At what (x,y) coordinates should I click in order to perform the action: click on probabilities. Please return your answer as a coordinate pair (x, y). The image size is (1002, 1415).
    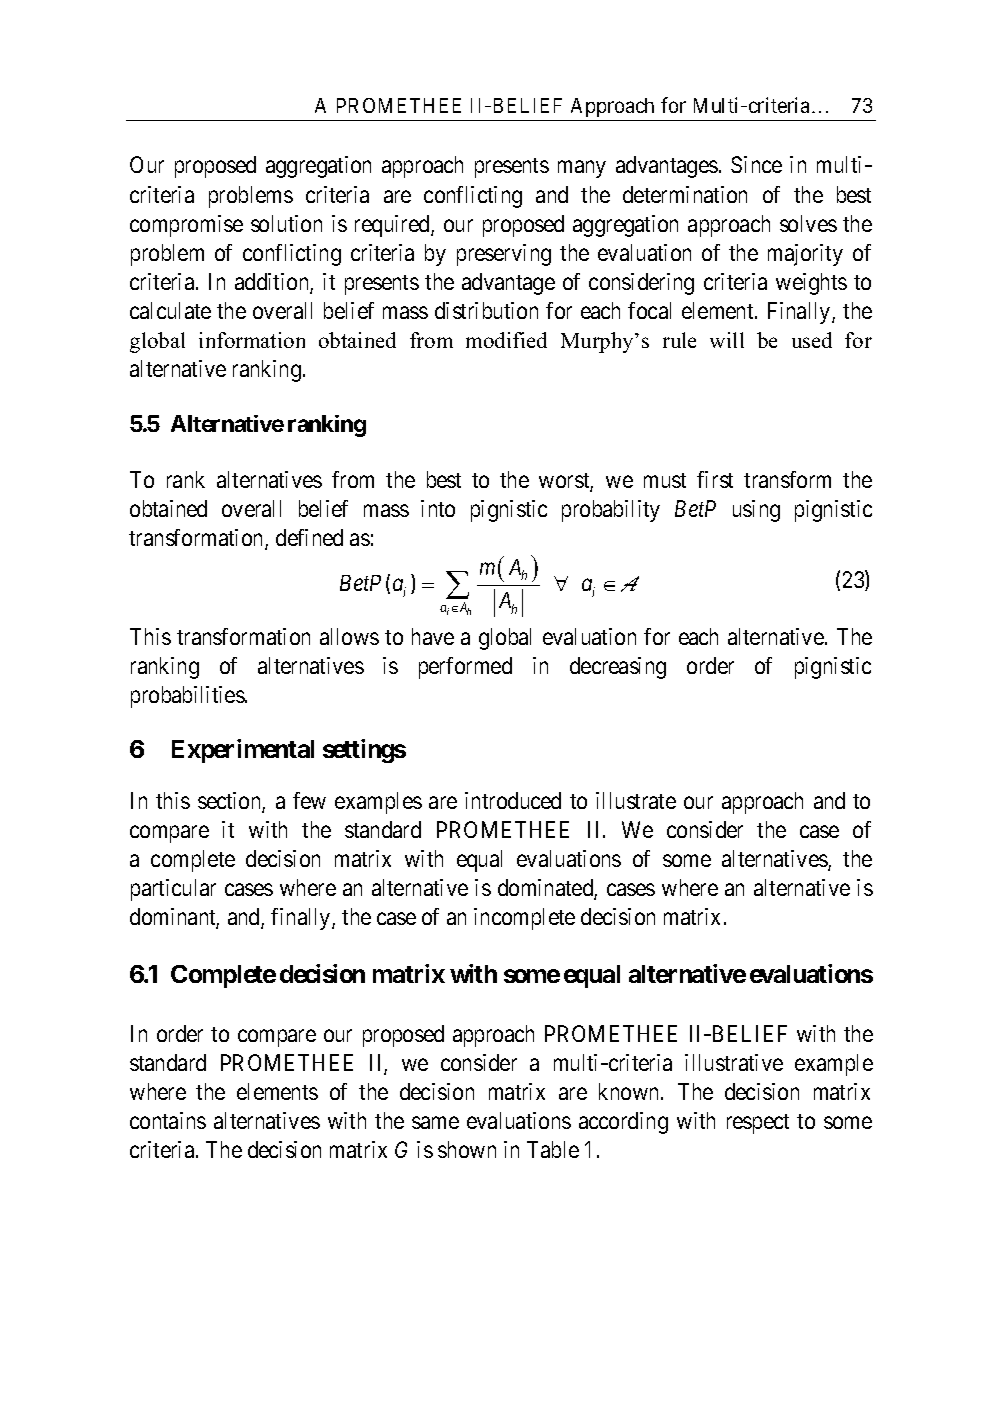
    Looking at the image, I should click on (188, 697).
